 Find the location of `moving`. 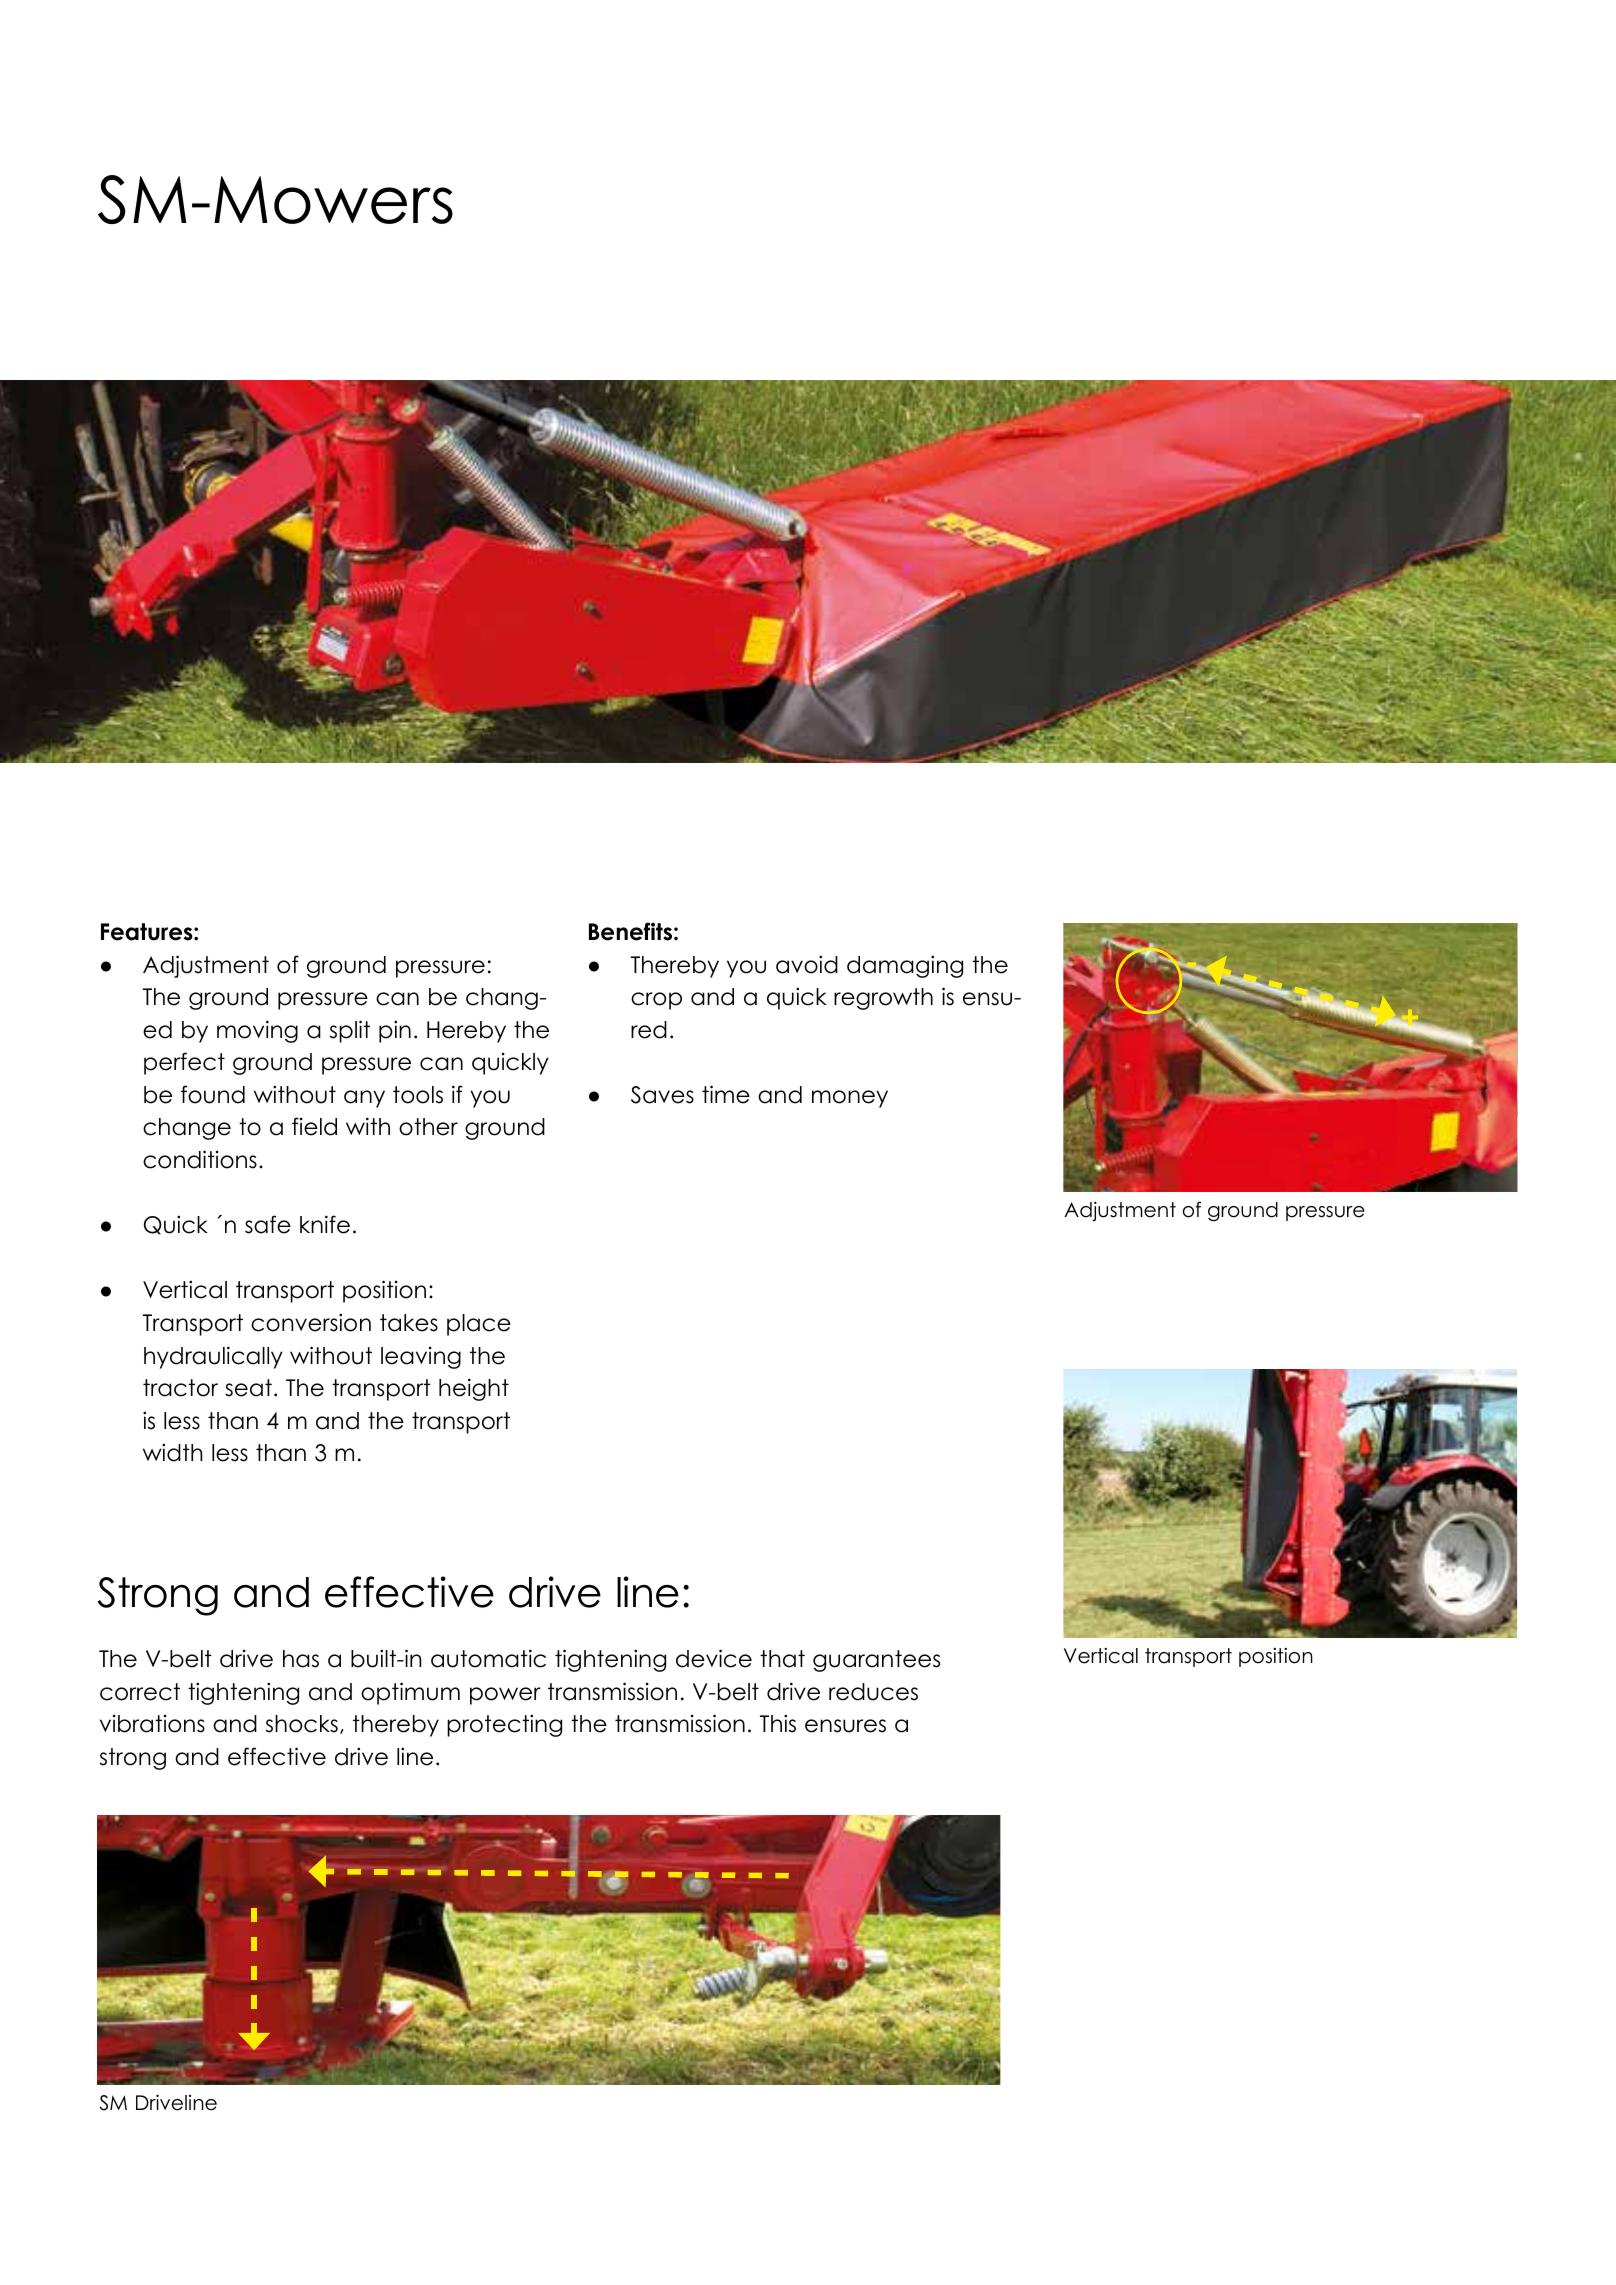

moving is located at coordinates (257, 1031).
